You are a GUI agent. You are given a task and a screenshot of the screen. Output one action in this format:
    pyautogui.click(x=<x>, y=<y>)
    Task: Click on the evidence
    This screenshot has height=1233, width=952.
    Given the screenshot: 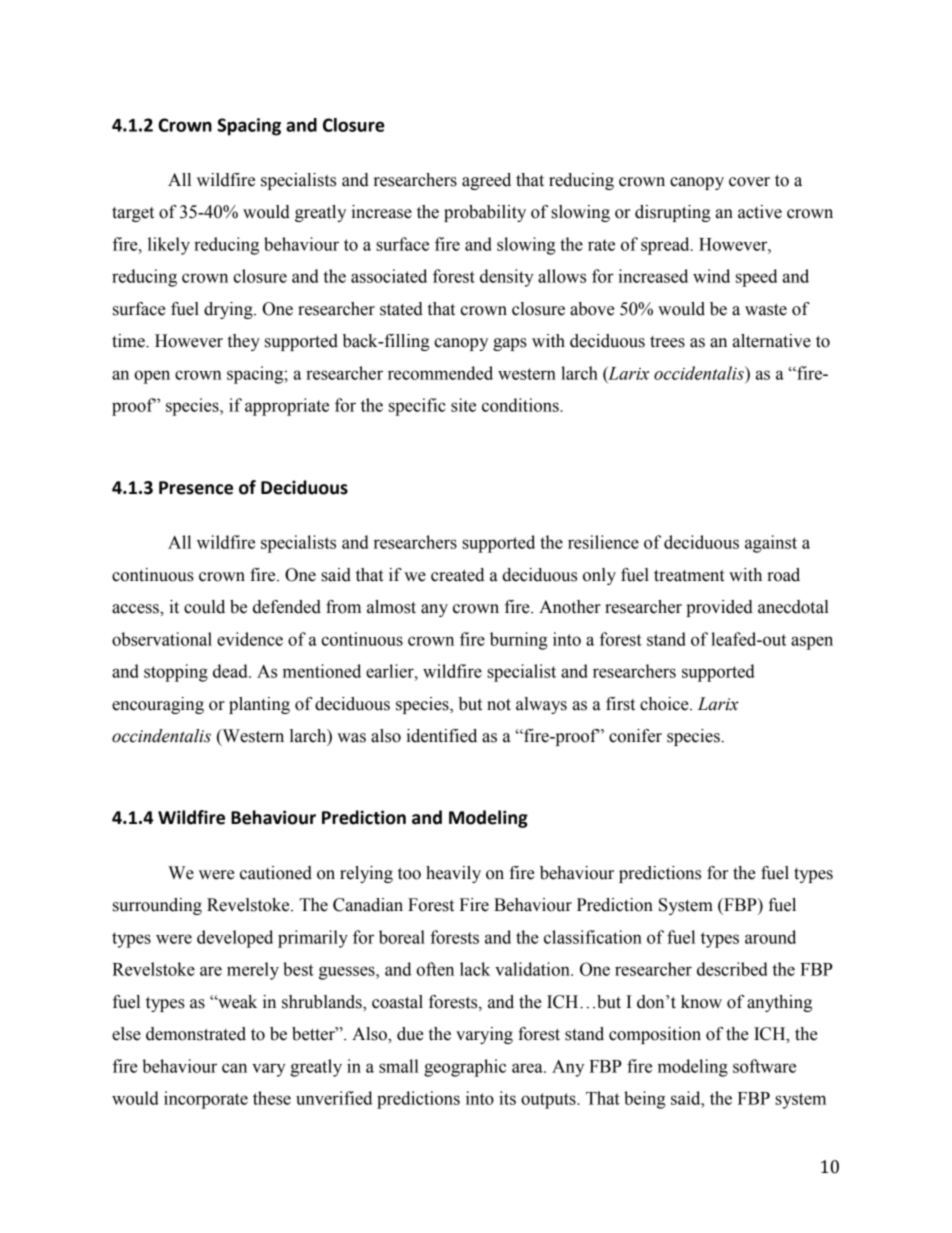 What is the action you would take?
    pyautogui.click(x=250, y=639)
